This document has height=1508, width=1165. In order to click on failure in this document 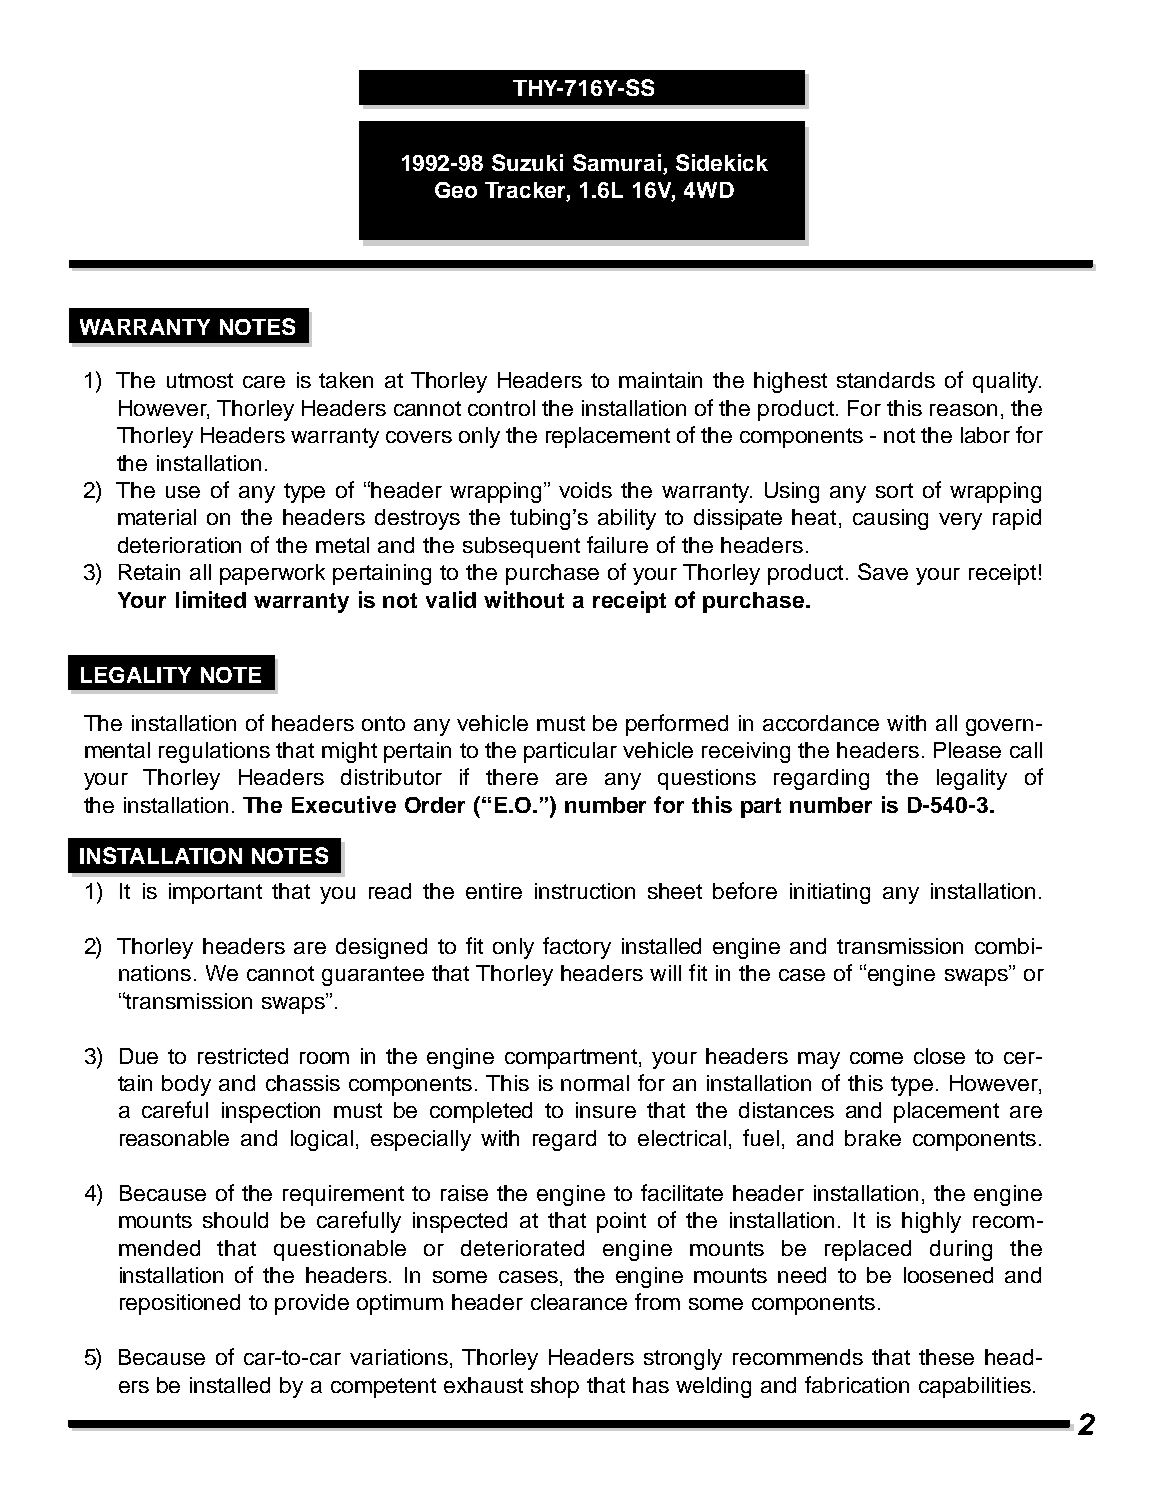, I will do `click(617, 544)`.
